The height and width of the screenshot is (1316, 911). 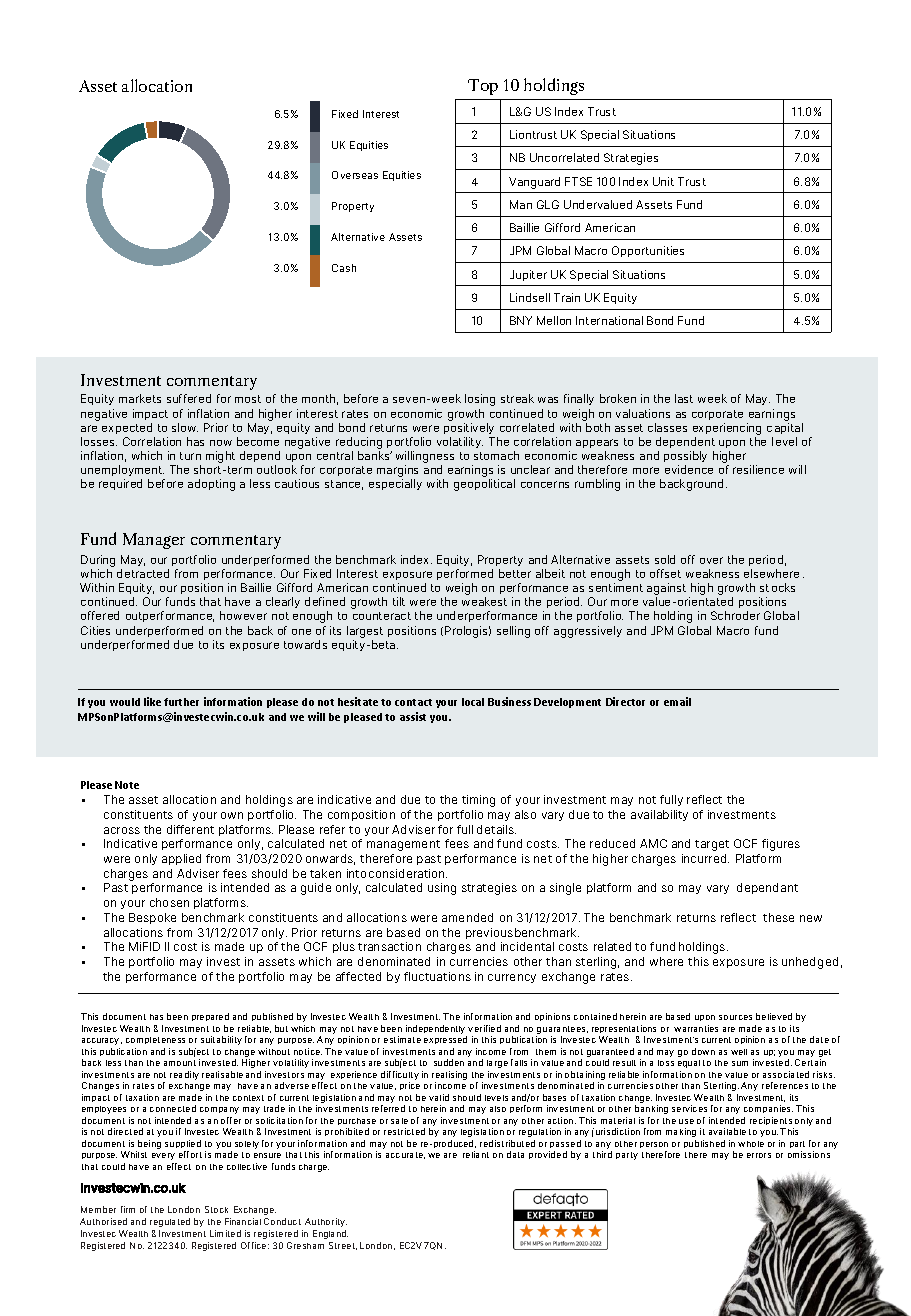 I want to click on FTSE, so click(x=578, y=181).
